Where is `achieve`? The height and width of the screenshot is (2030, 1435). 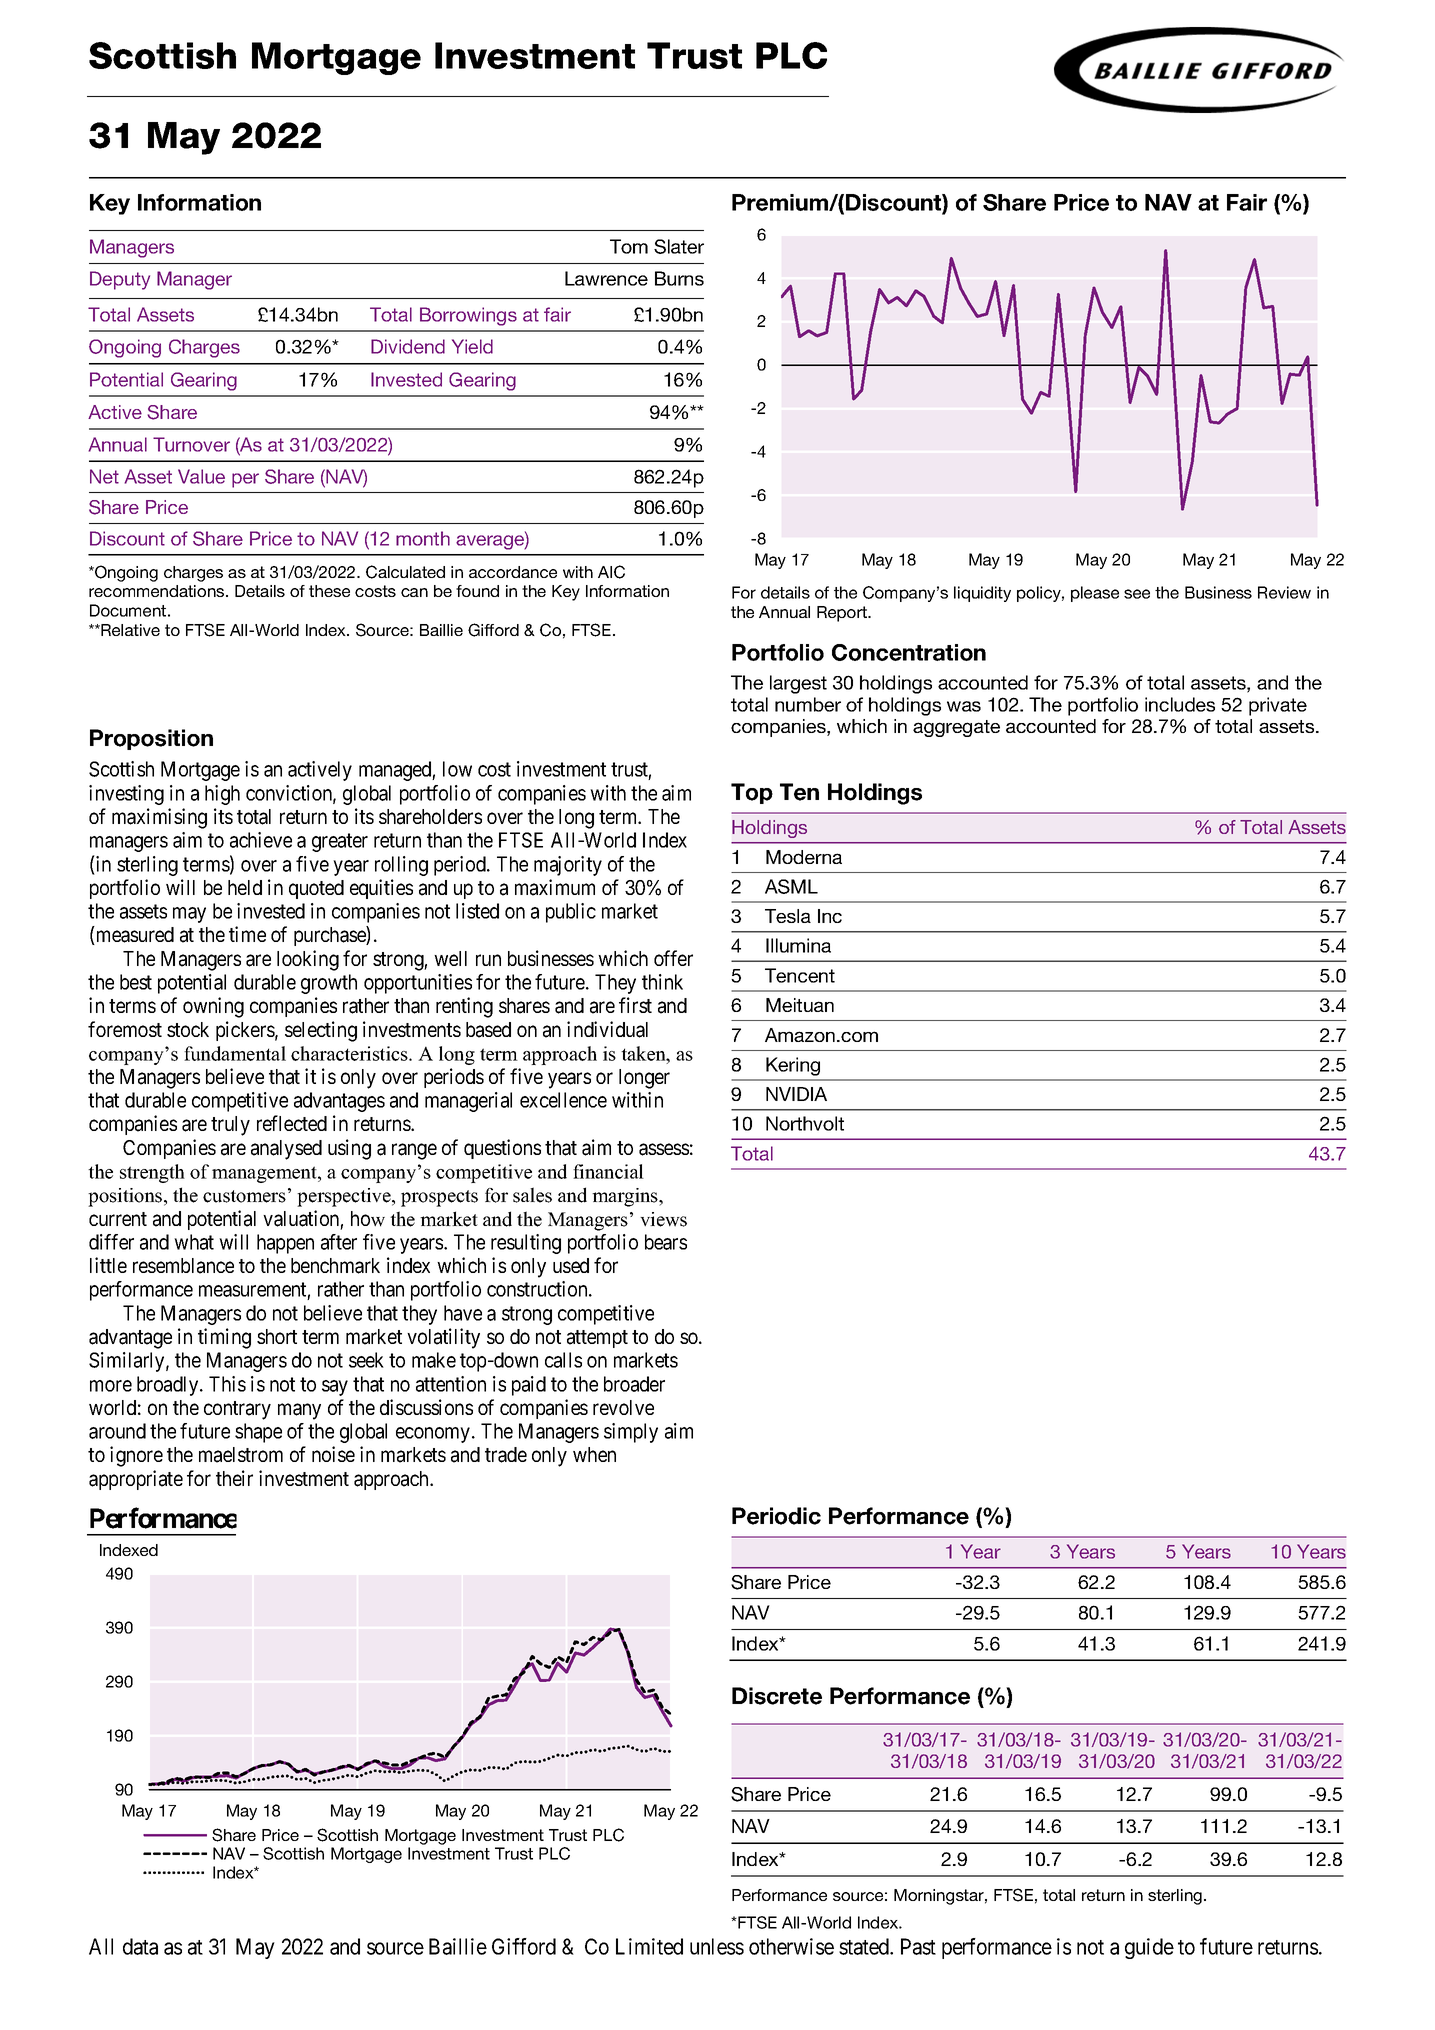
achieve is located at coordinates (261, 840).
